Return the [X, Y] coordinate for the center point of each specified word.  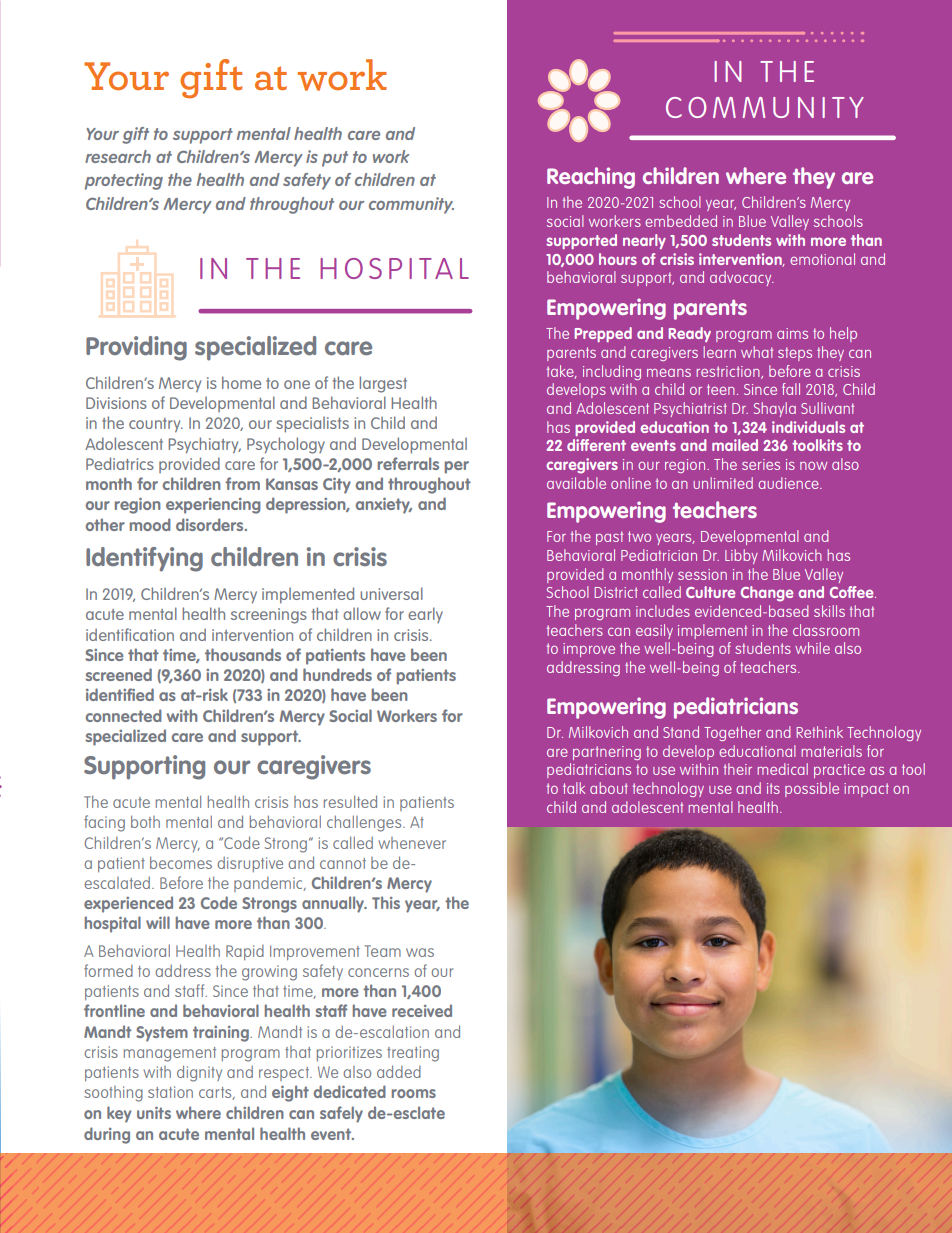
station [170, 1092]
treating [413, 1054]
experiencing [213, 506]
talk [574, 788]
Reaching [591, 178]
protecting [124, 181]
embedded [681, 221]
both [145, 821]
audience [789, 483]
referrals [408, 463]
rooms [414, 1093]
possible [812, 789]
